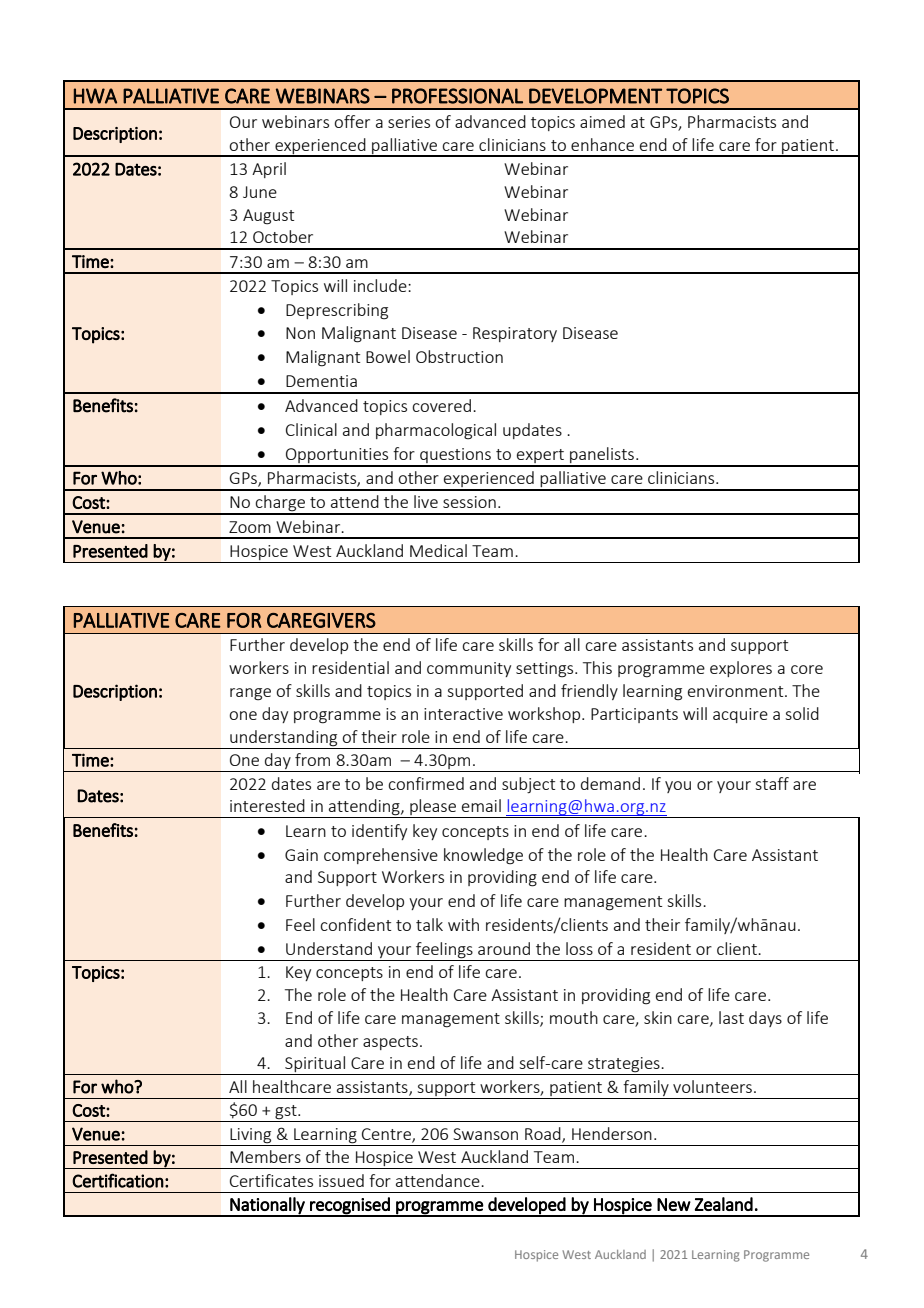 The height and width of the screenshot is (1308, 924). Describe the element at coordinates (602, 121) in the screenshot. I see `aimed` at that location.
